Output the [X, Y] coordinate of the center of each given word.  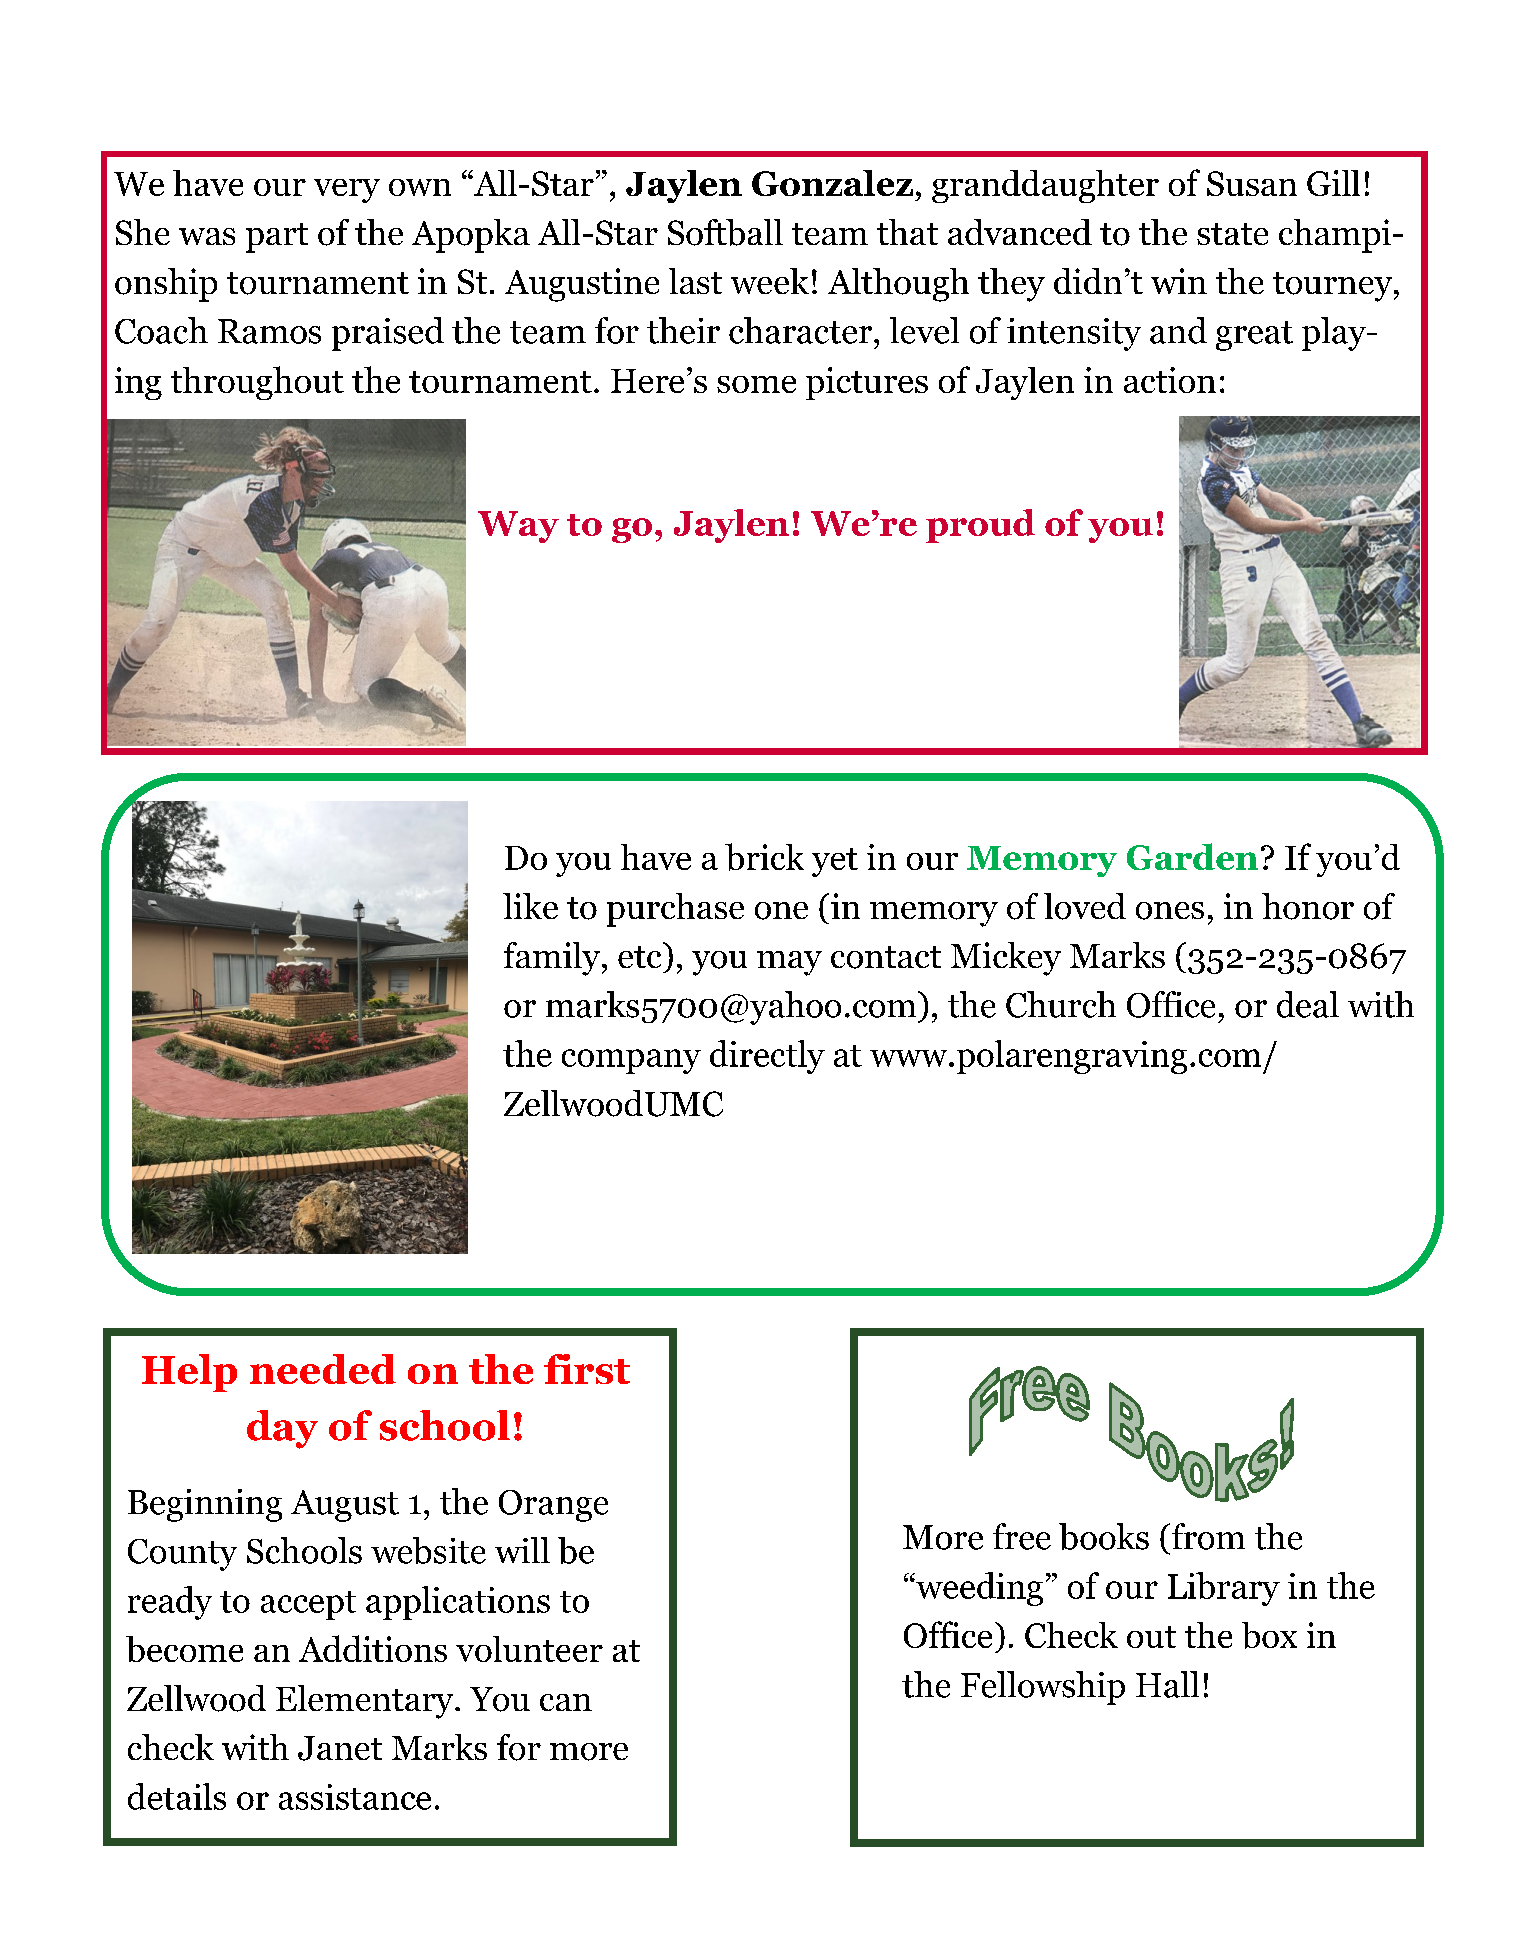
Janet [340, 1748]
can [566, 1702]
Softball [725, 232]
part [277, 238]
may [789, 963]
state [1232, 234]
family [553, 959]
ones [1170, 911]
